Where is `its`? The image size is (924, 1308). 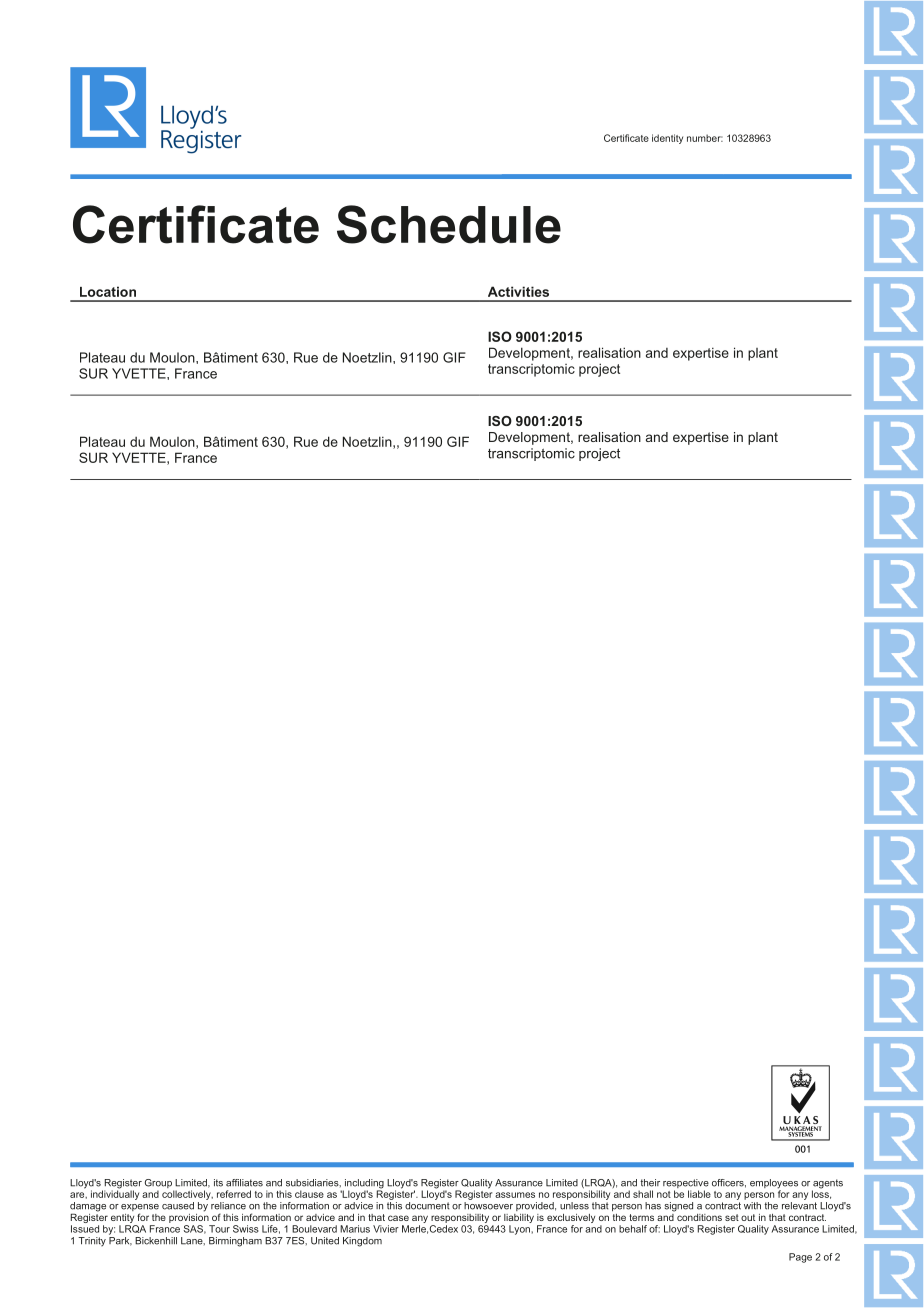
its is located at coordinates (218, 1183).
